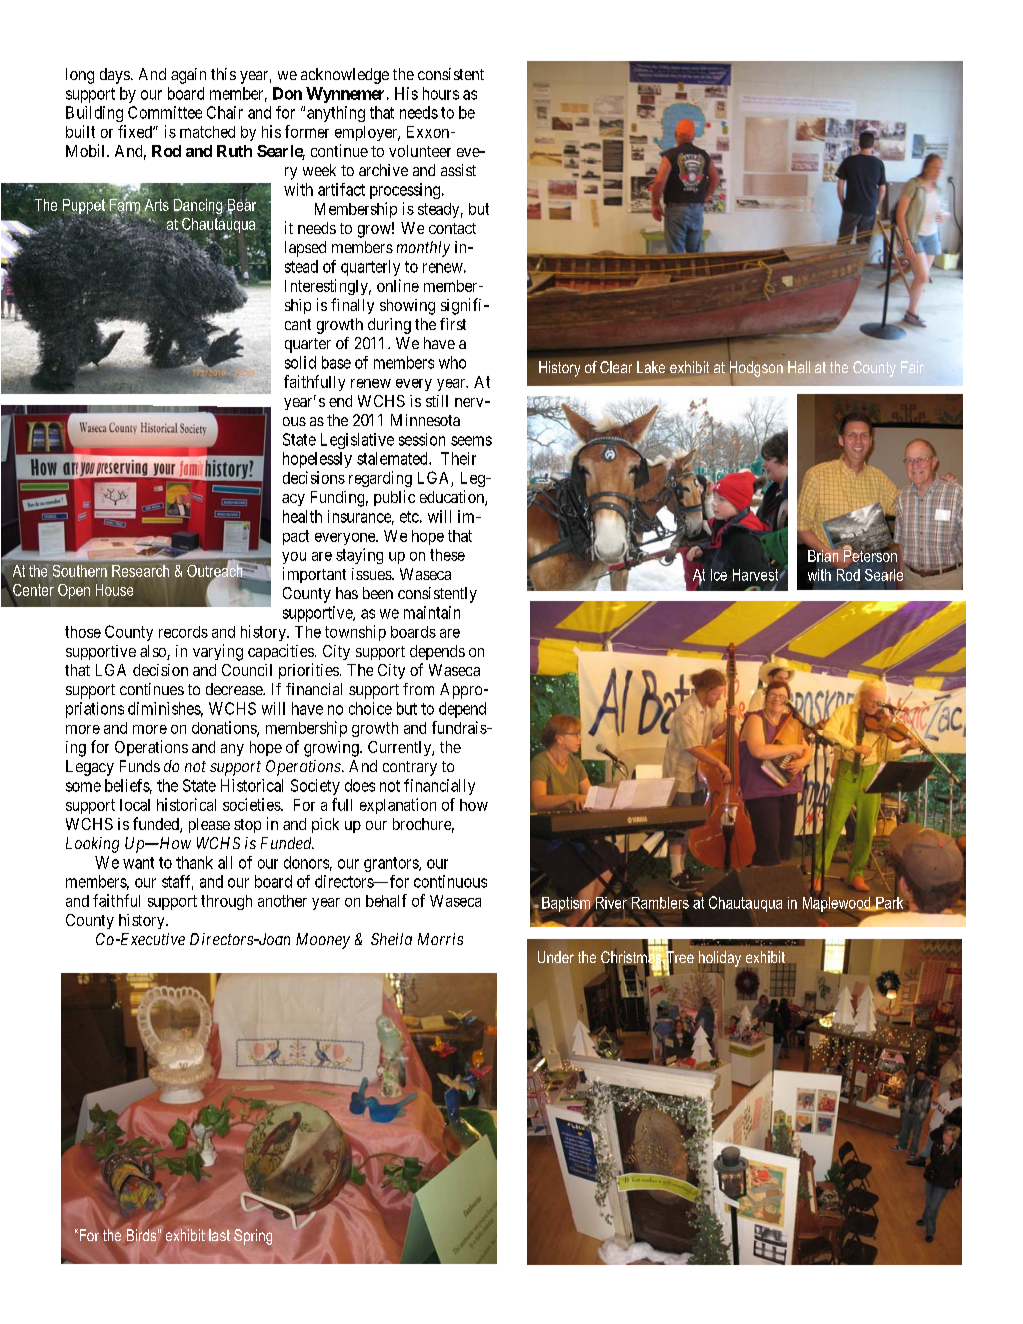 The height and width of the screenshot is (1324, 1023). I want to click on Ramblers, so click(660, 903).
